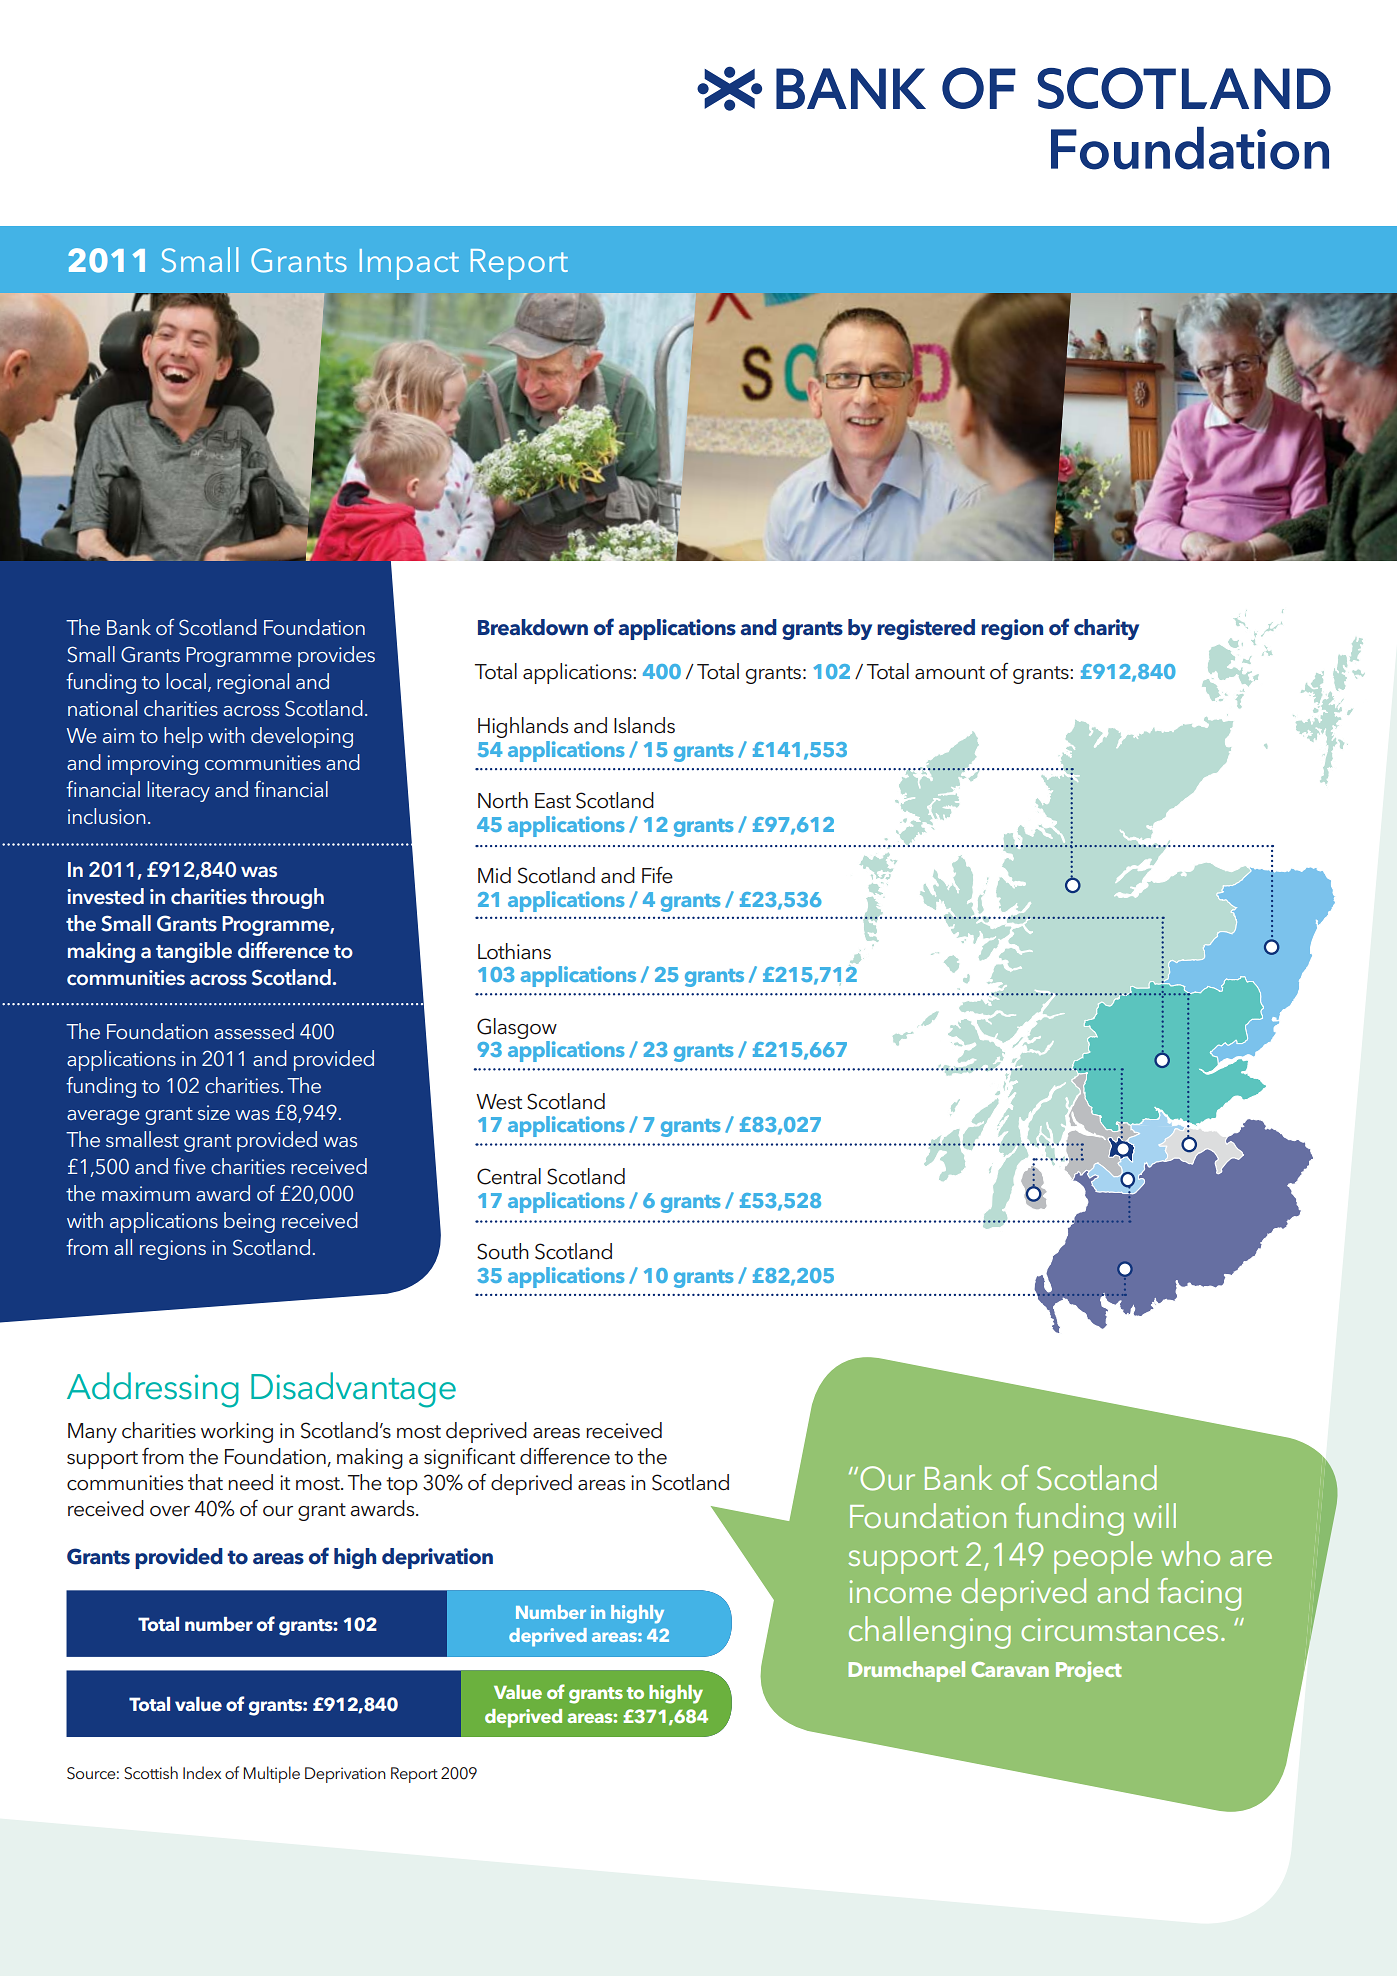 Image resolution: width=1397 pixels, height=1976 pixels. I want to click on Impact, so click(409, 264).
